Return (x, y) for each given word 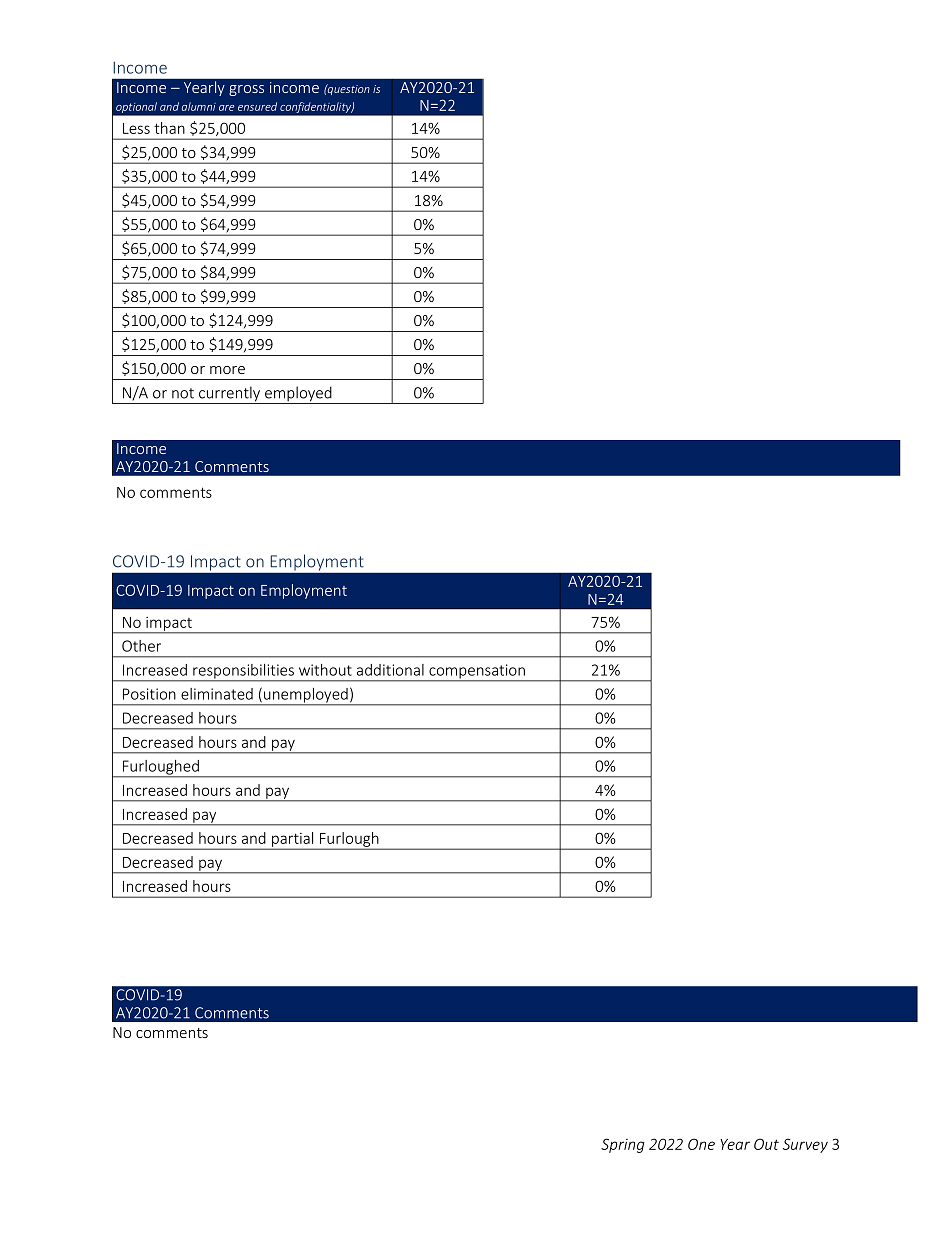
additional (390, 670)
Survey (805, 1145)
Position (149, 694)
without (325, 670)
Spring (623, 1145)
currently (230, 395)
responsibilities (243, 672)
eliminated (217, 694)
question (348, 89)
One (701, 1144)
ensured (257, 106)
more (227, 370)
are (226, 108)
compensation (477, 672)
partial (293, 840)
